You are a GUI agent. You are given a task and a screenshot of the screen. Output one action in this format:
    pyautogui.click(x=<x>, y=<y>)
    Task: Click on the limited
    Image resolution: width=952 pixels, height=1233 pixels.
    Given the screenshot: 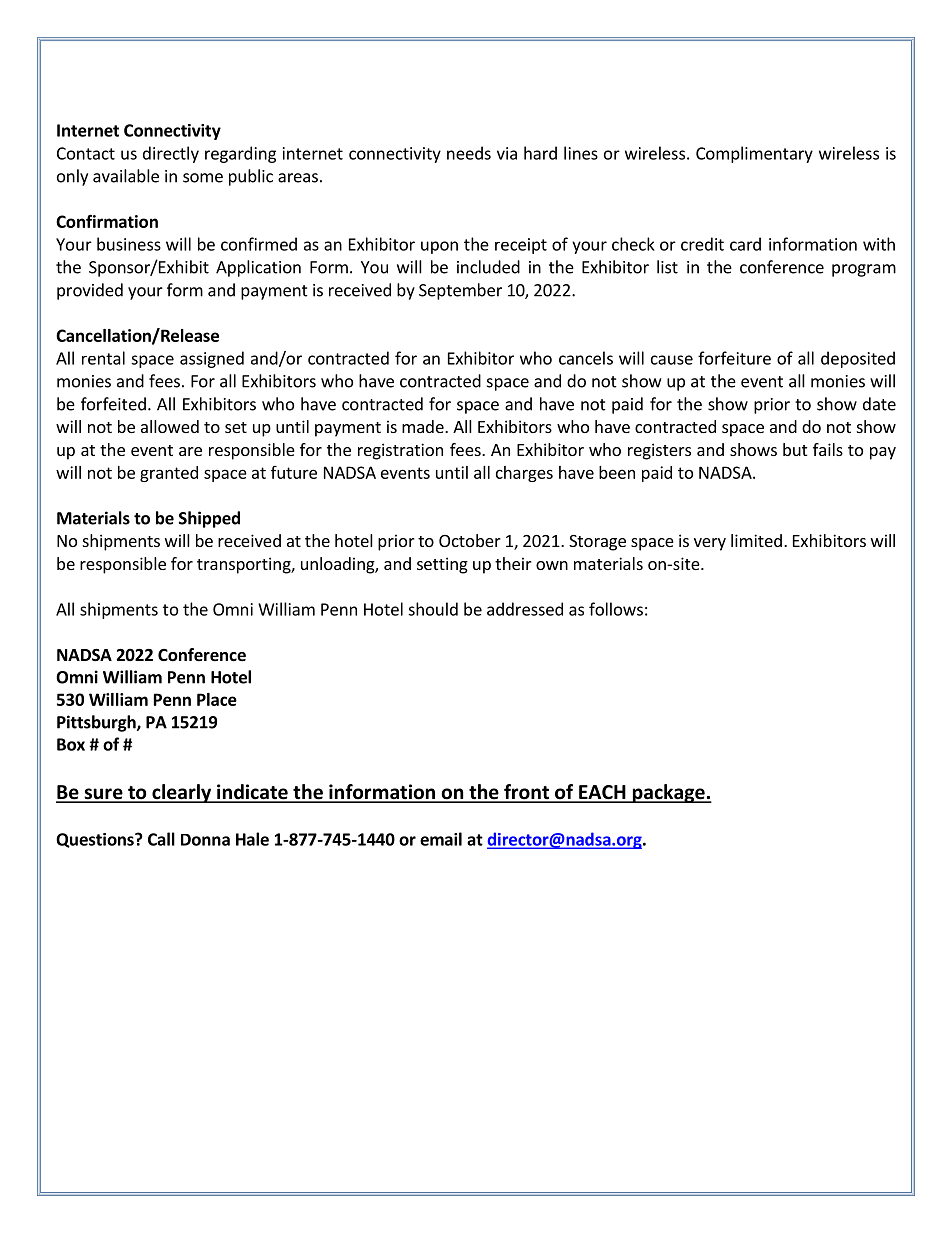 What is the action you would take?
    pyautogui.click(x=756, y=540)
